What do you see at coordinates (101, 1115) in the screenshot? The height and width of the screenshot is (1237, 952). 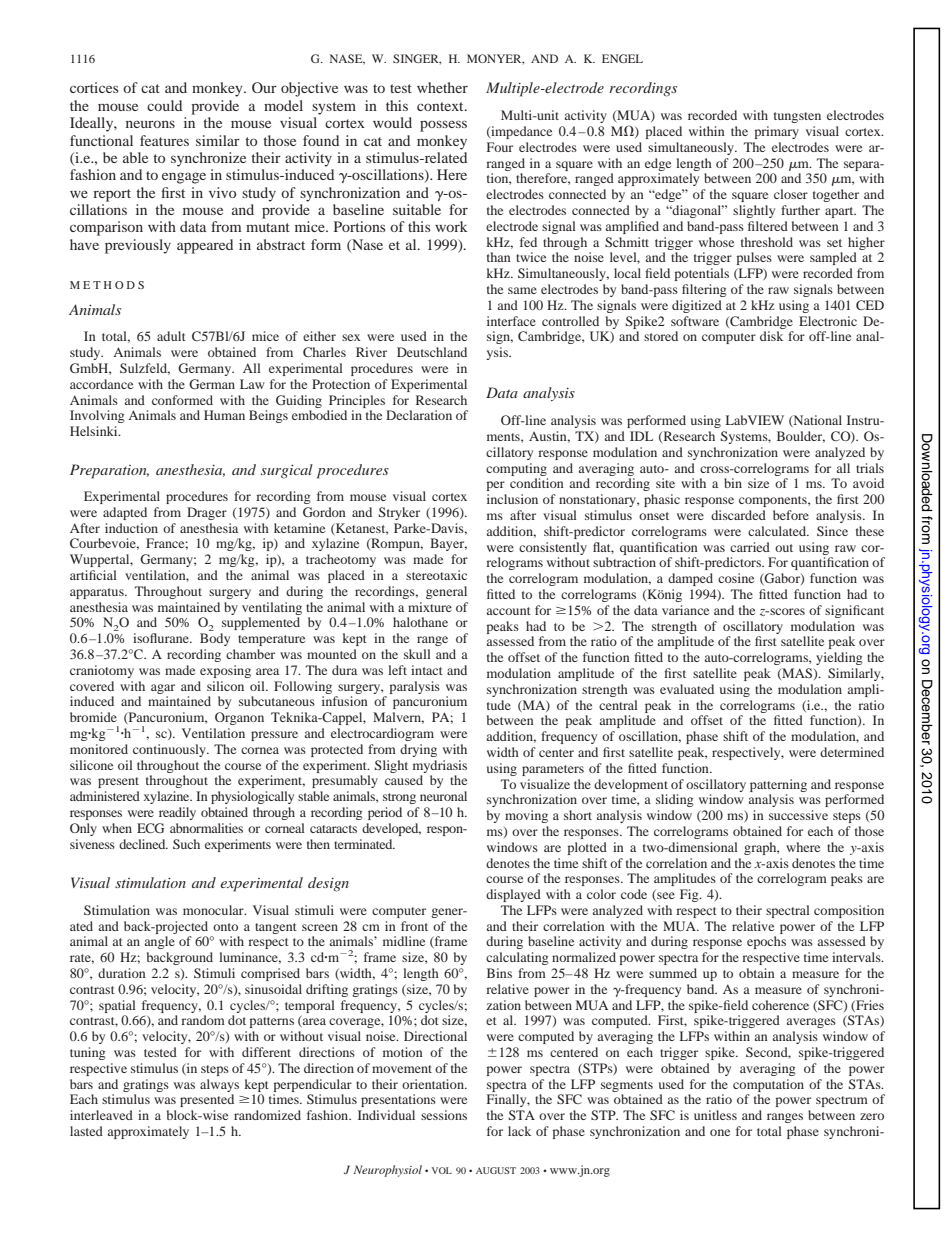 I see `interleaved` at bounding box center [101, 1115].
